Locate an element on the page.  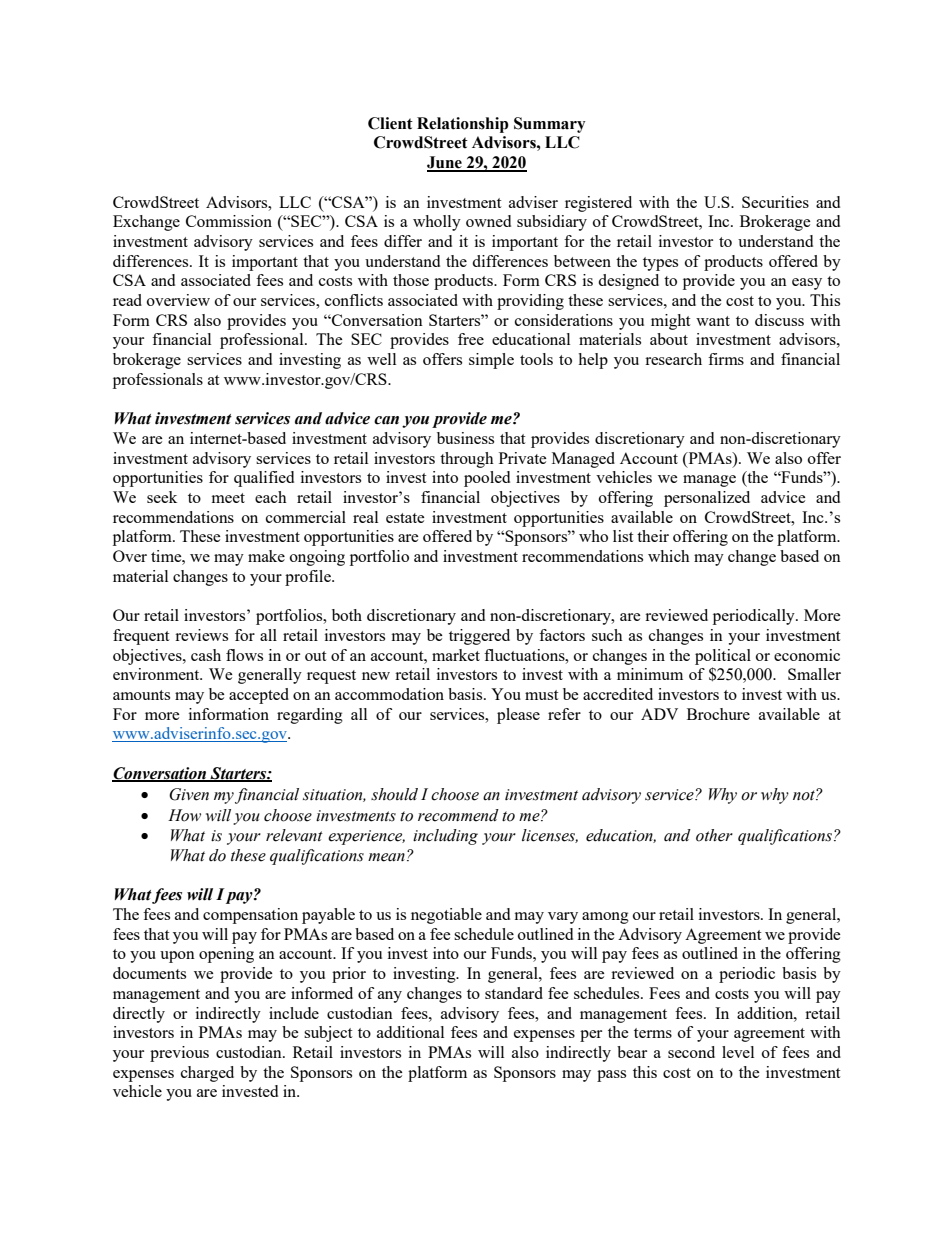
Commission is located at coordinates (229, 221).
